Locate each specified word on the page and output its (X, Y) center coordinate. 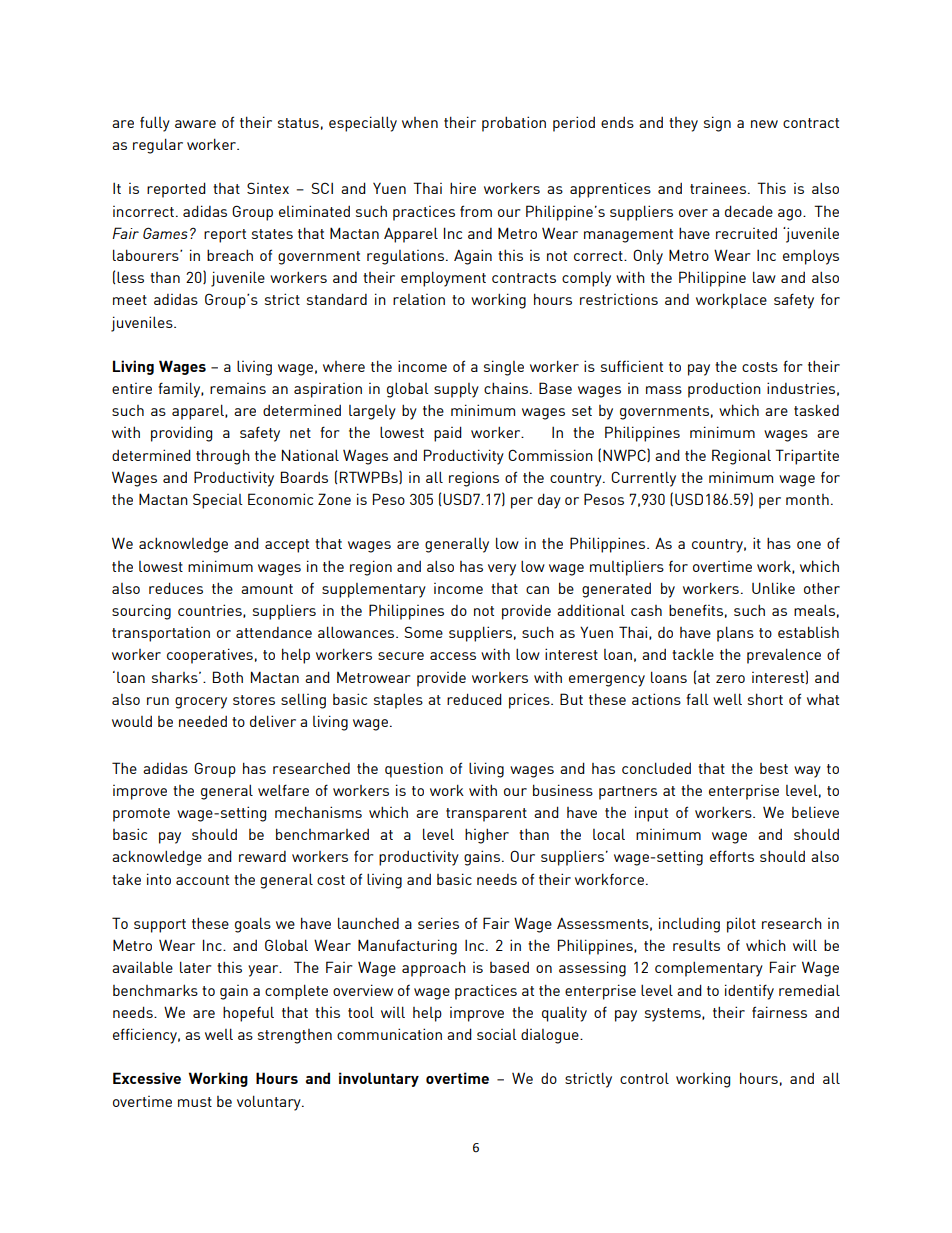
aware (195, 124)
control (644, 1078)
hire (463, 188)
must (195, 1102)
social (497, 1034)
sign (717, 124)
